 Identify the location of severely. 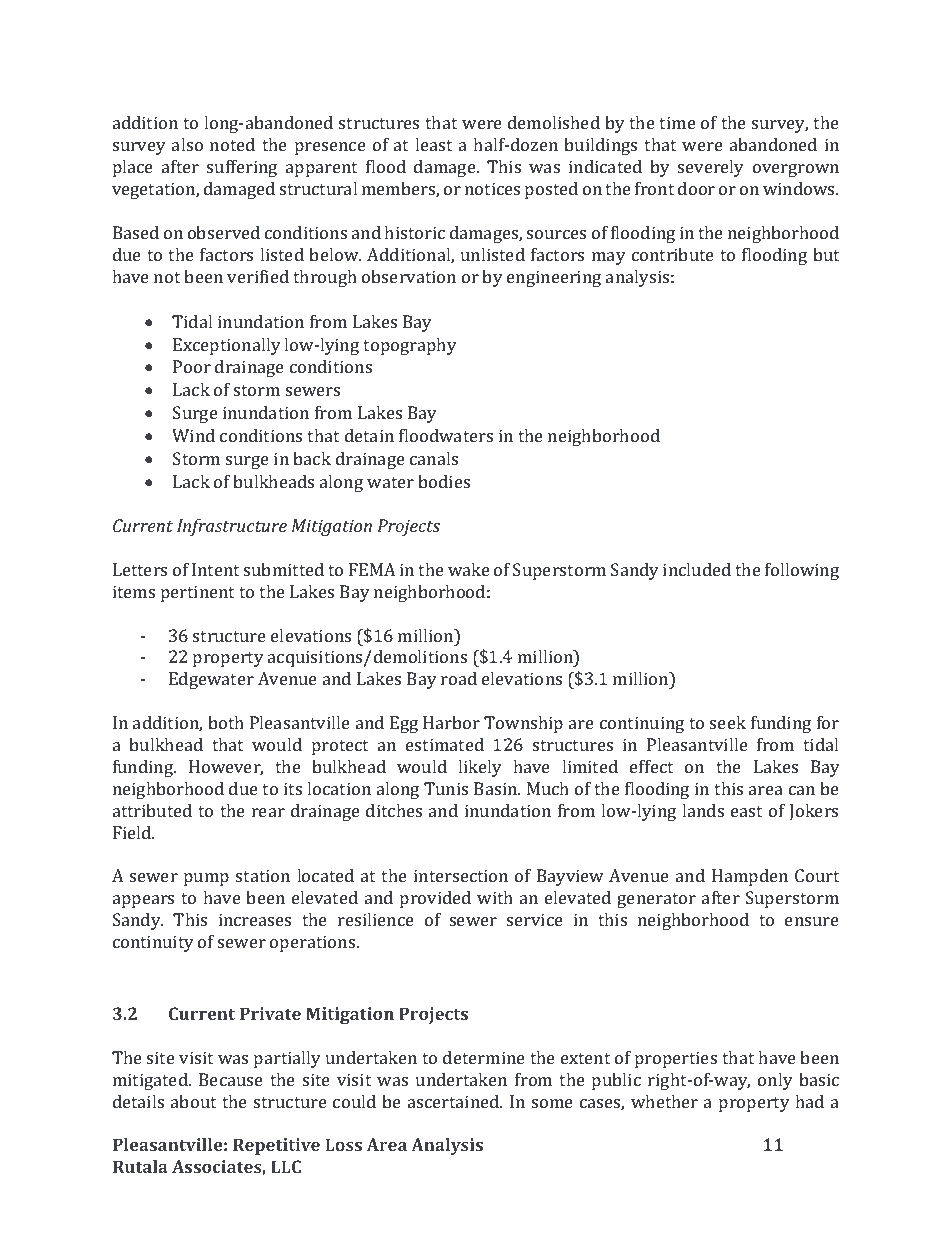
(711, 168).
